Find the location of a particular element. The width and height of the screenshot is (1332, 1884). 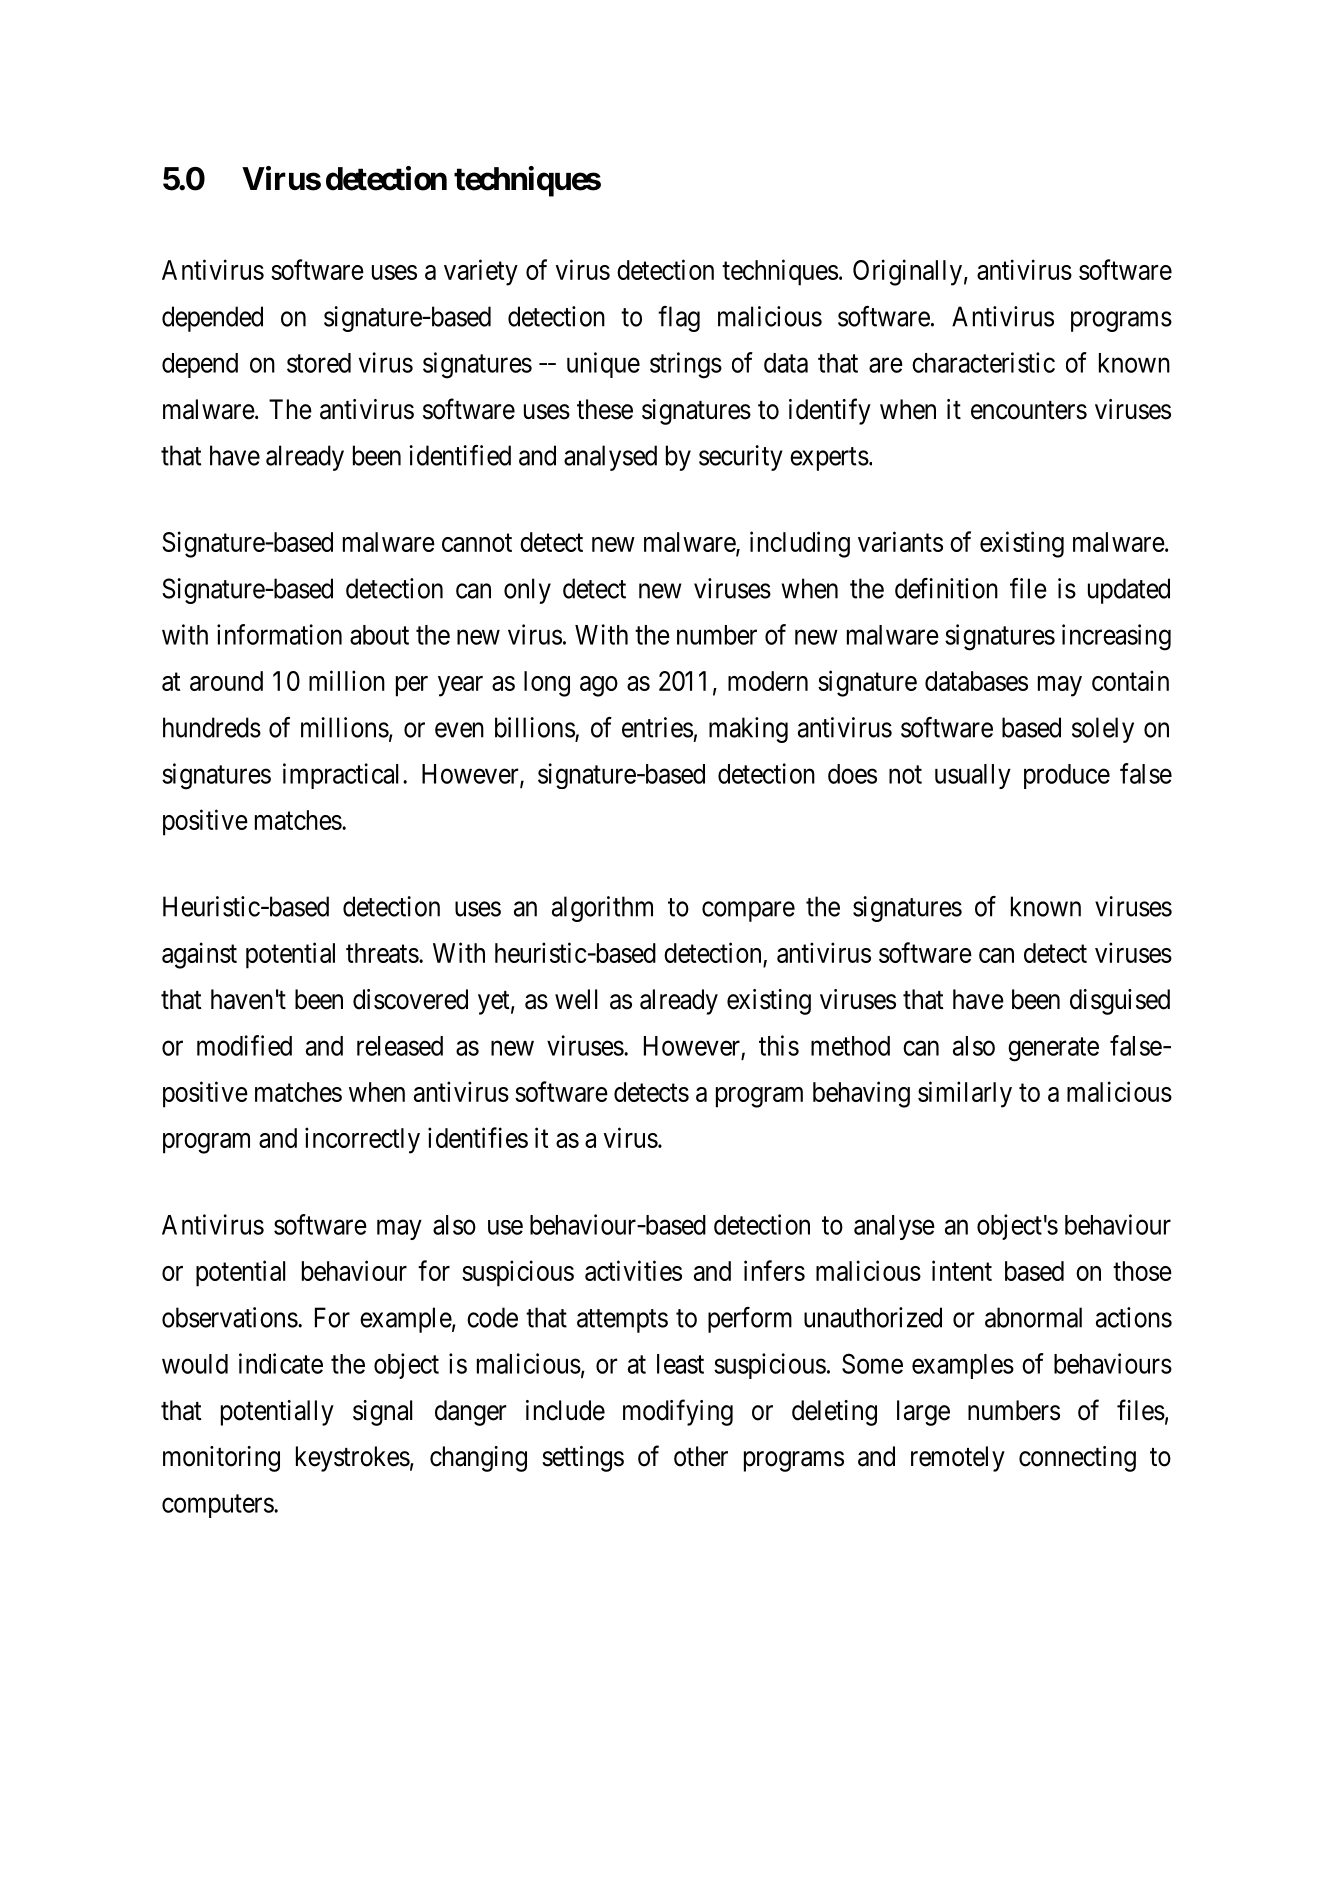

characteristic is located at coordinates (983, 362).
